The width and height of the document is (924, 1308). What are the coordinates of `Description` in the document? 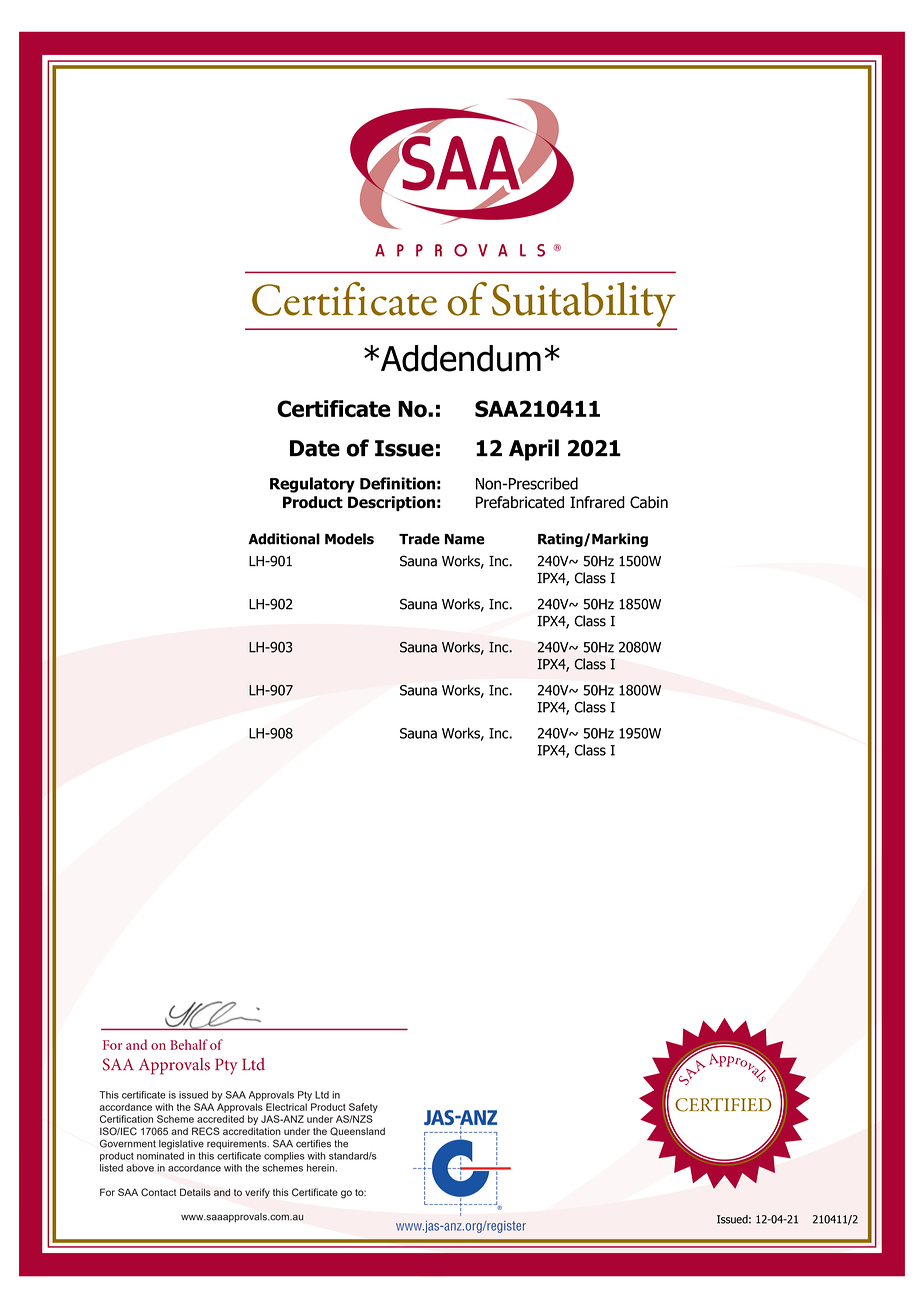 It's located at (391, 503).
